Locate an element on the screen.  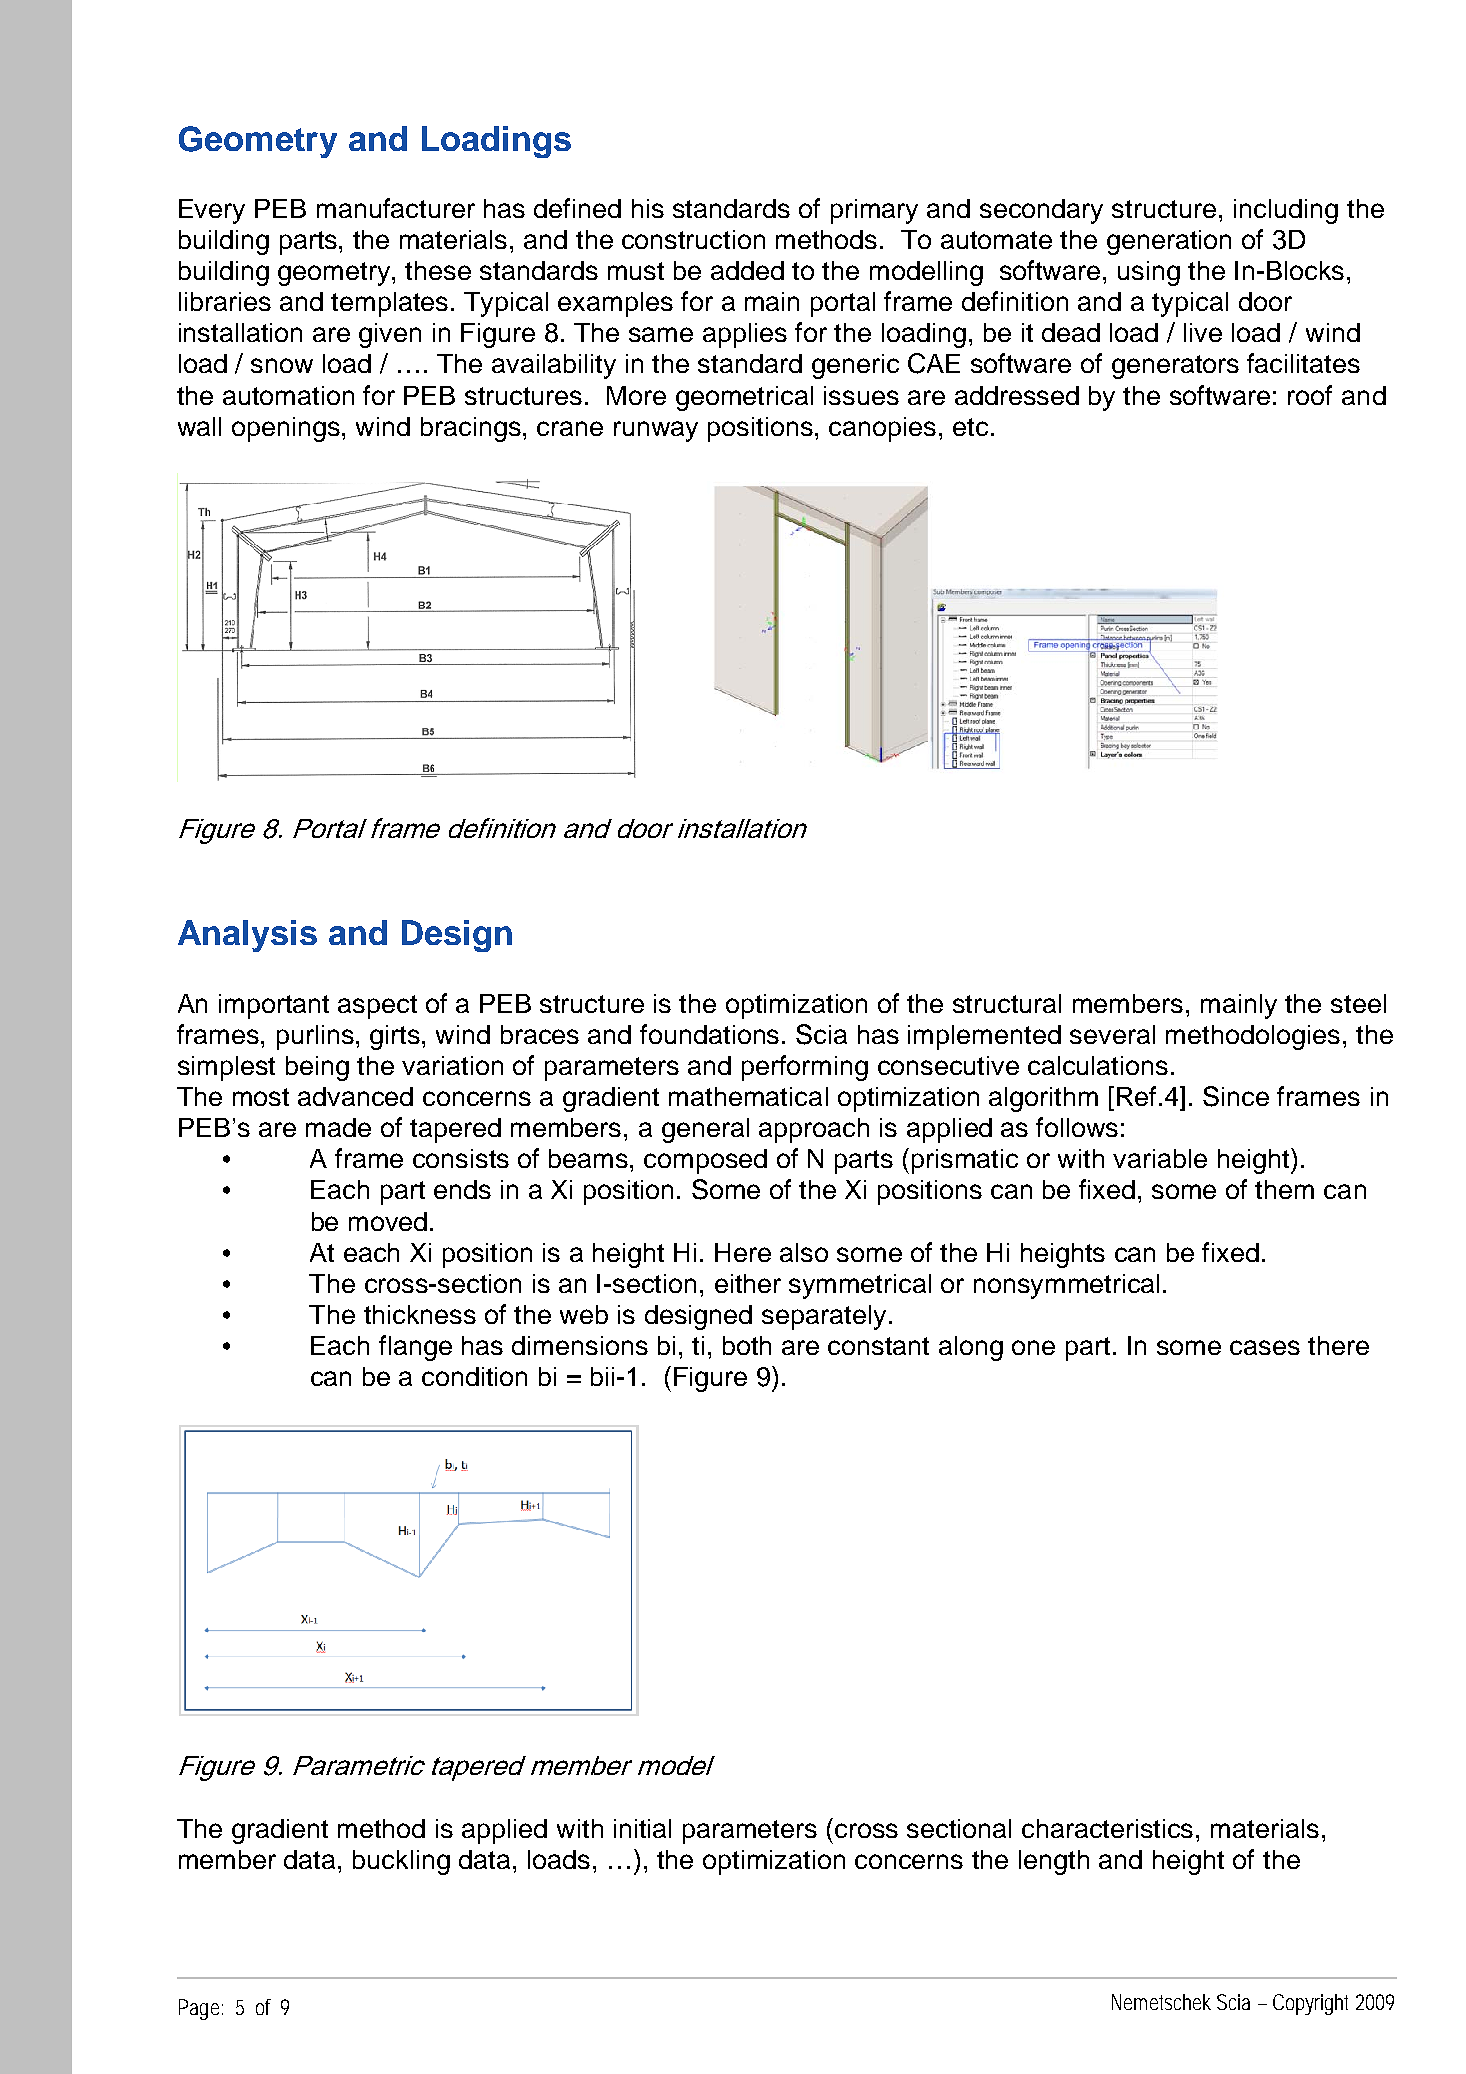
cases is located at coordinates (1265, 1347).
